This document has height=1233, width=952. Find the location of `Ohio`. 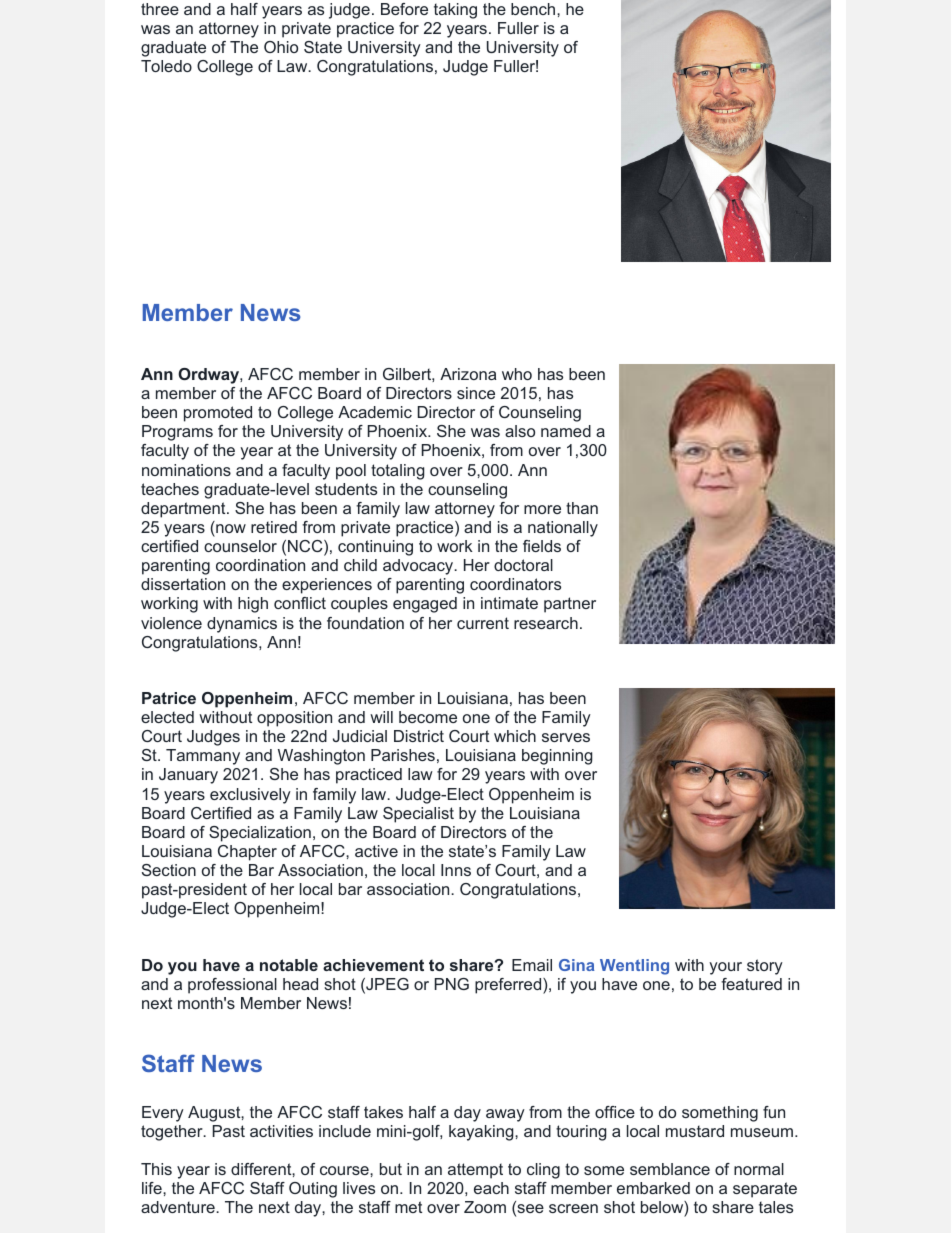

Ohio is located at coordinates (281, 47).
